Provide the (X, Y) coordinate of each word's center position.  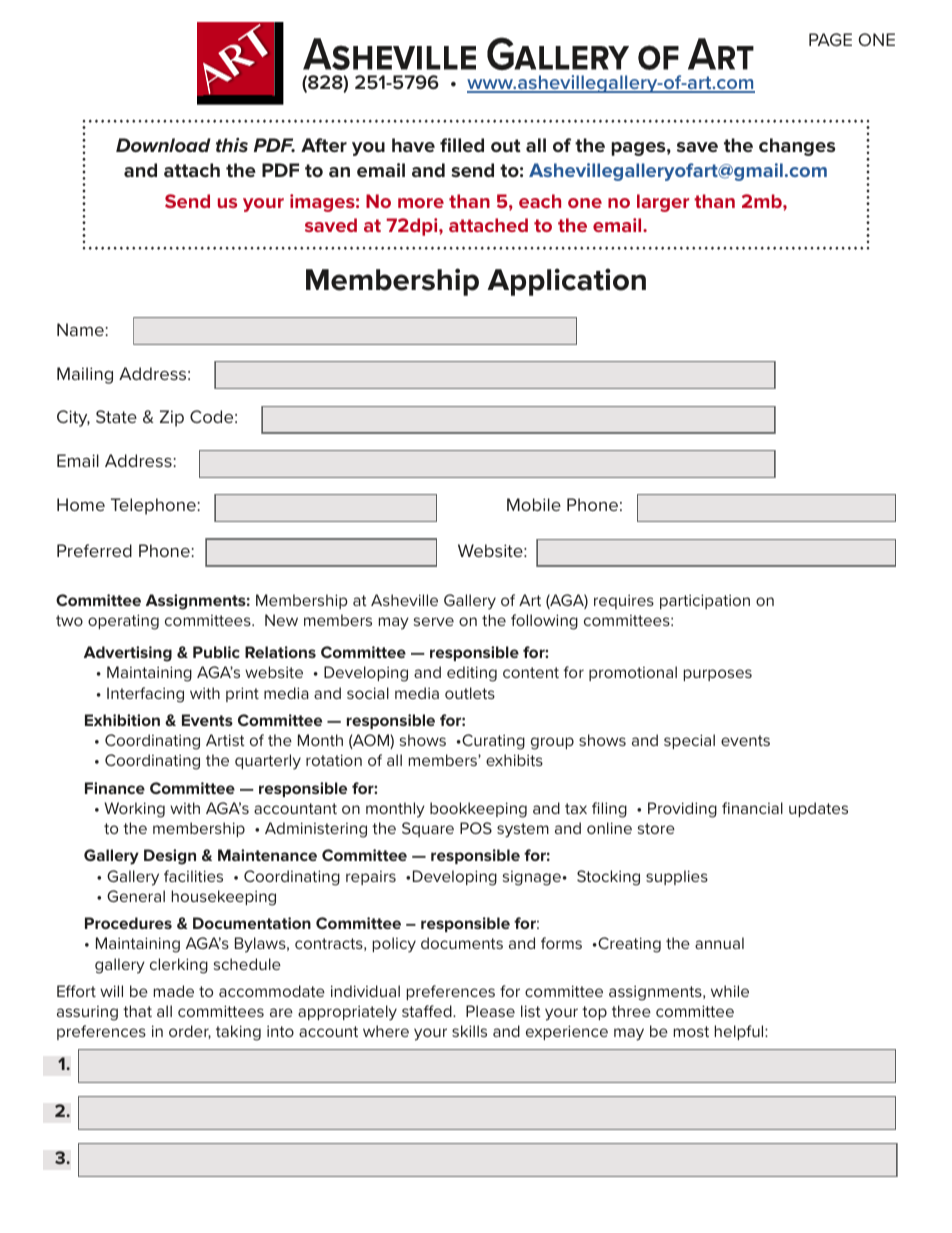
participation (705, 601)
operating (123, 622)
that (137, 1011)
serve (434, 621)
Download (163, 145)
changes (797, 147)
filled (462, 145)
